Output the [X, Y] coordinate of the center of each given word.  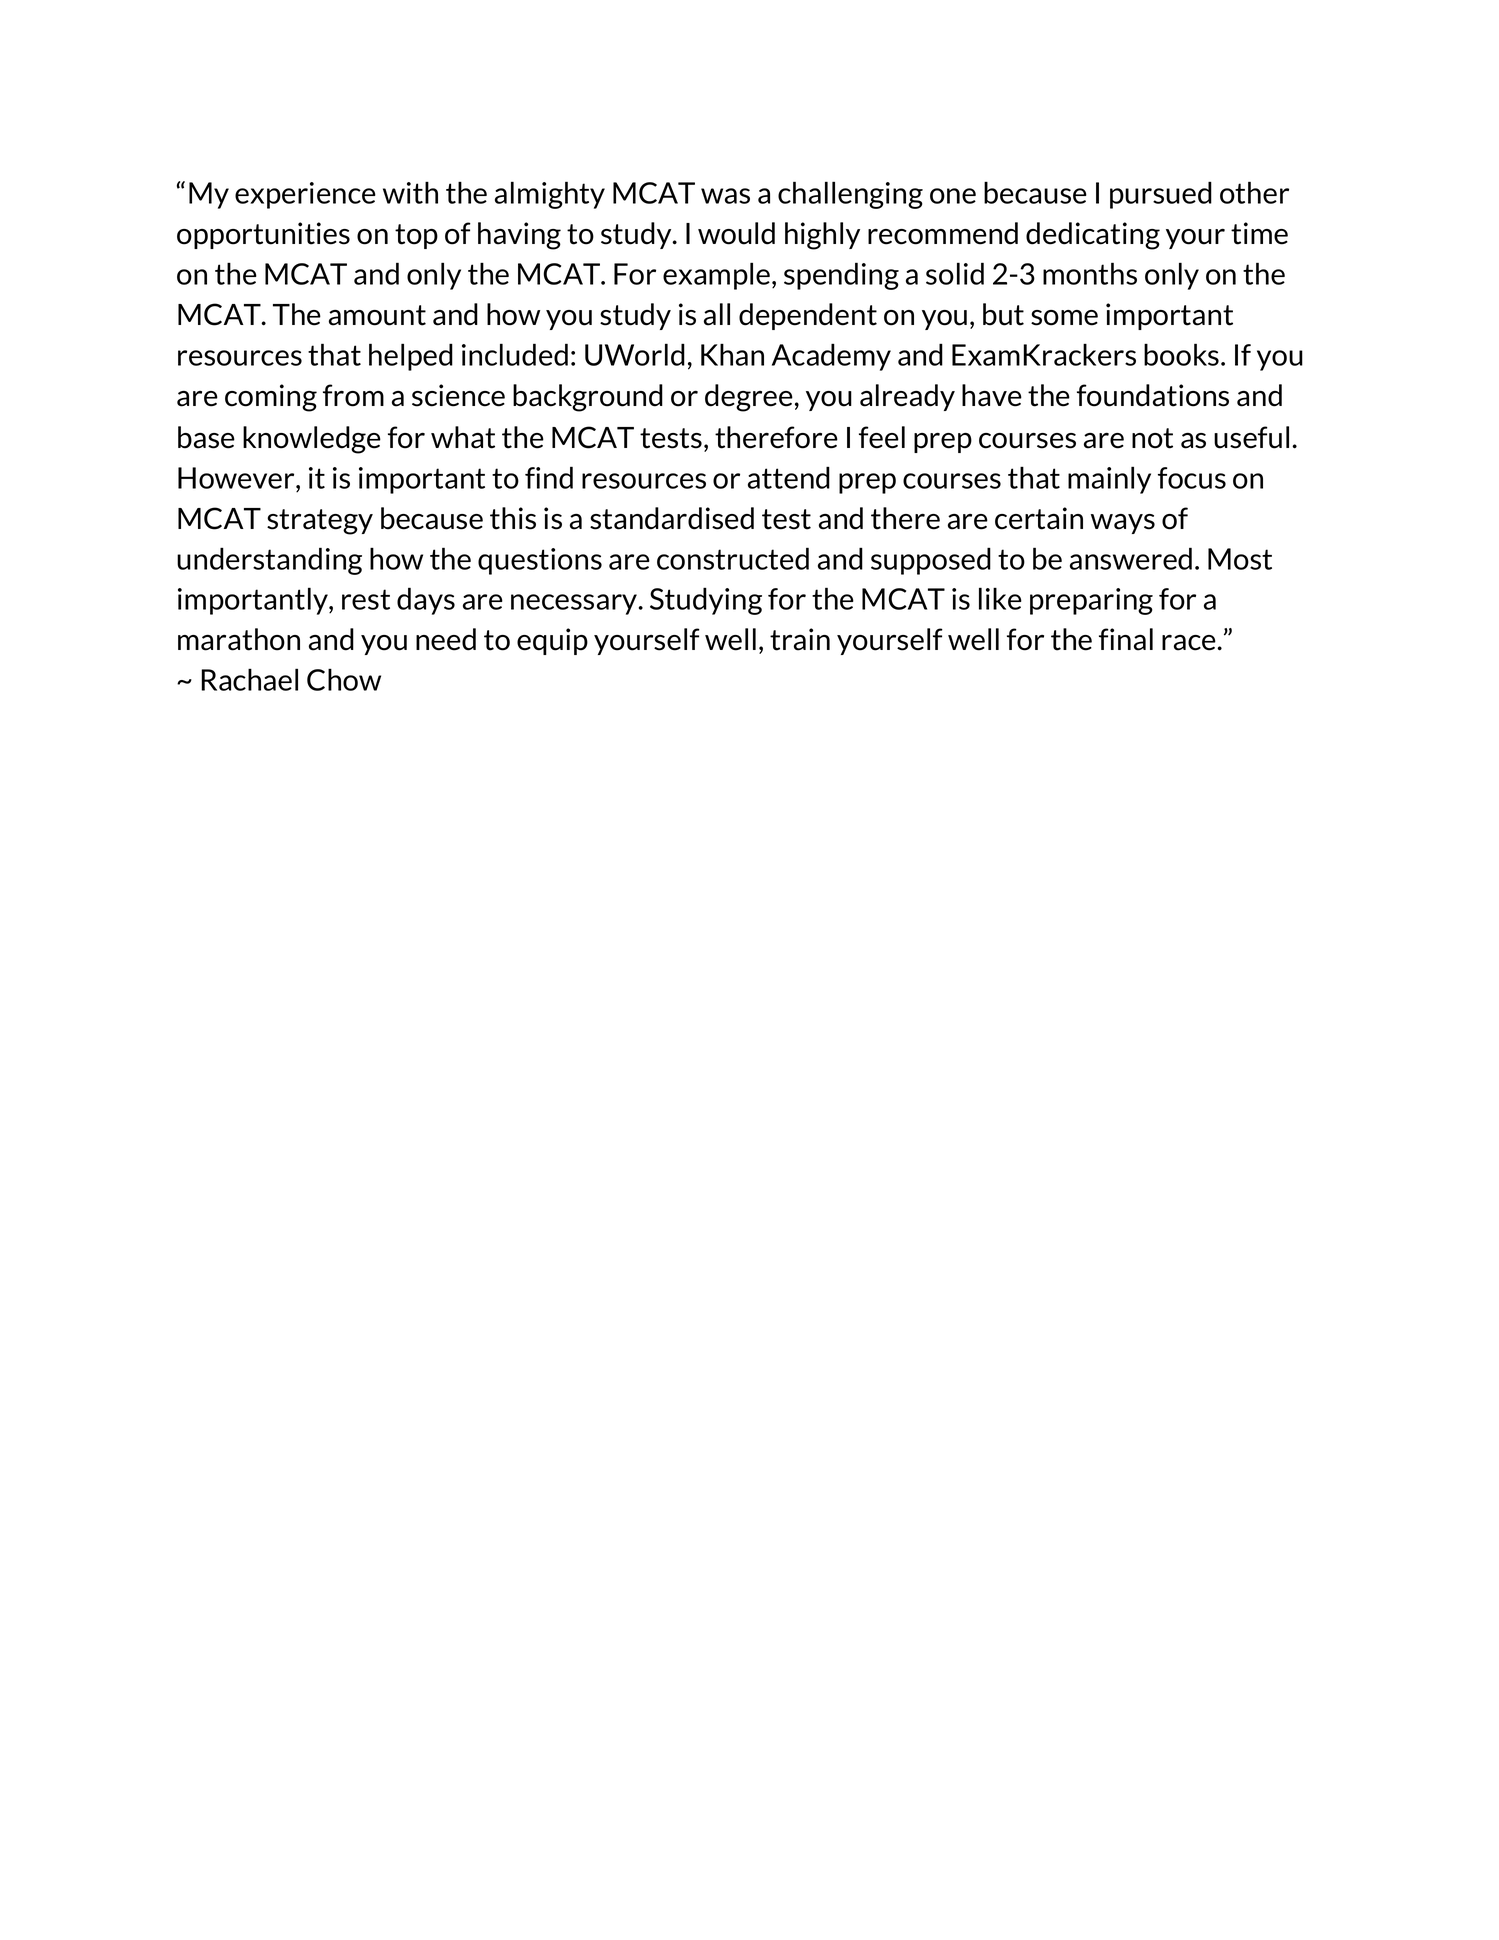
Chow [344, 679]
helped [411, 357]
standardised [672, 518]
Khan [732, 354]
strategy [320, 522]
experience [305, 195]
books [1181, 354]
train [800, 639]
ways [1123, 524]
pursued [1161, 195]
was [725, 196]
